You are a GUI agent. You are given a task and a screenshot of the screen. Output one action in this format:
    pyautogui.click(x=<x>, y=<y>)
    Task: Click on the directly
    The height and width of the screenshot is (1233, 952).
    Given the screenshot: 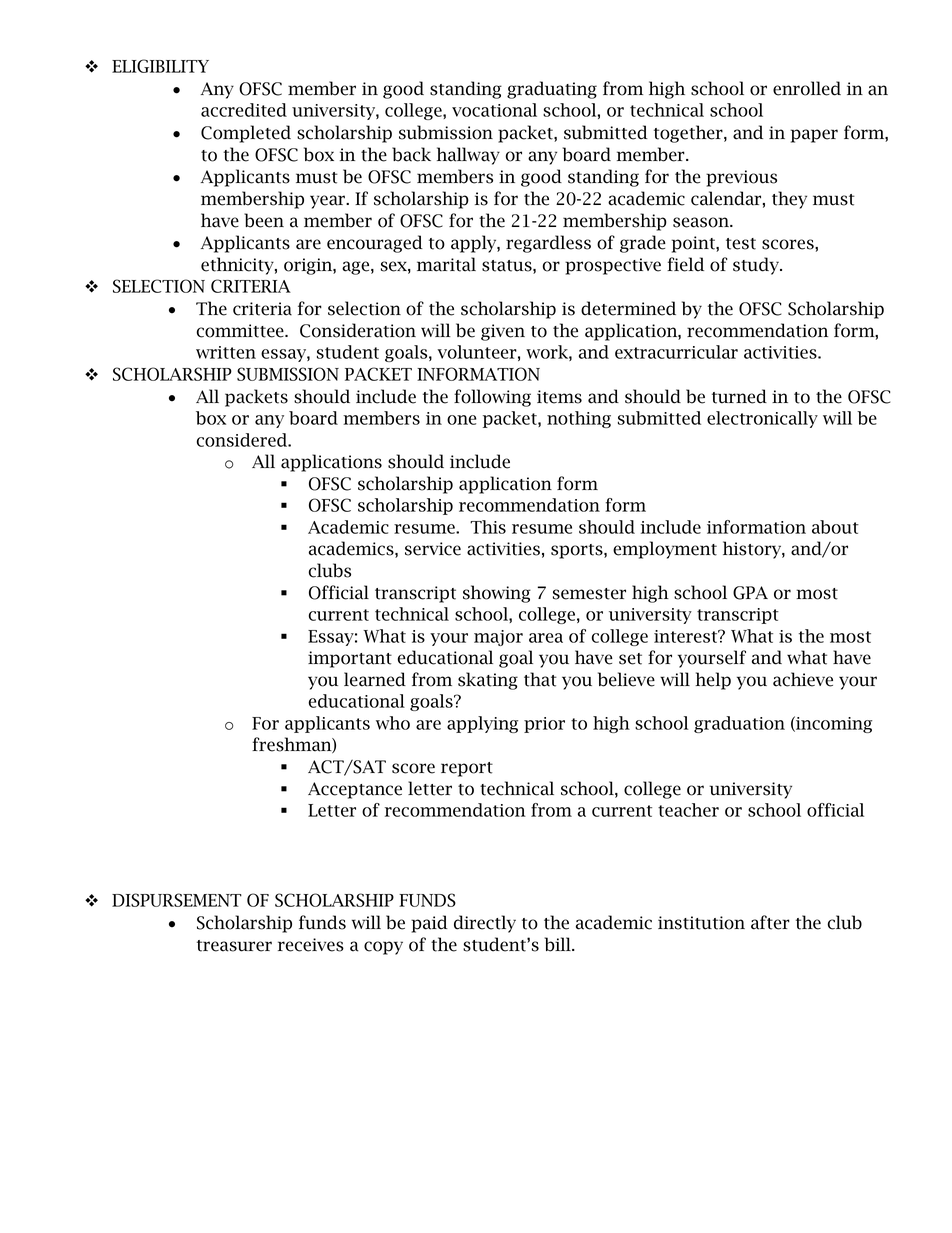 What is the action you would take?
    pyautogui.click(x=485, y=924)
